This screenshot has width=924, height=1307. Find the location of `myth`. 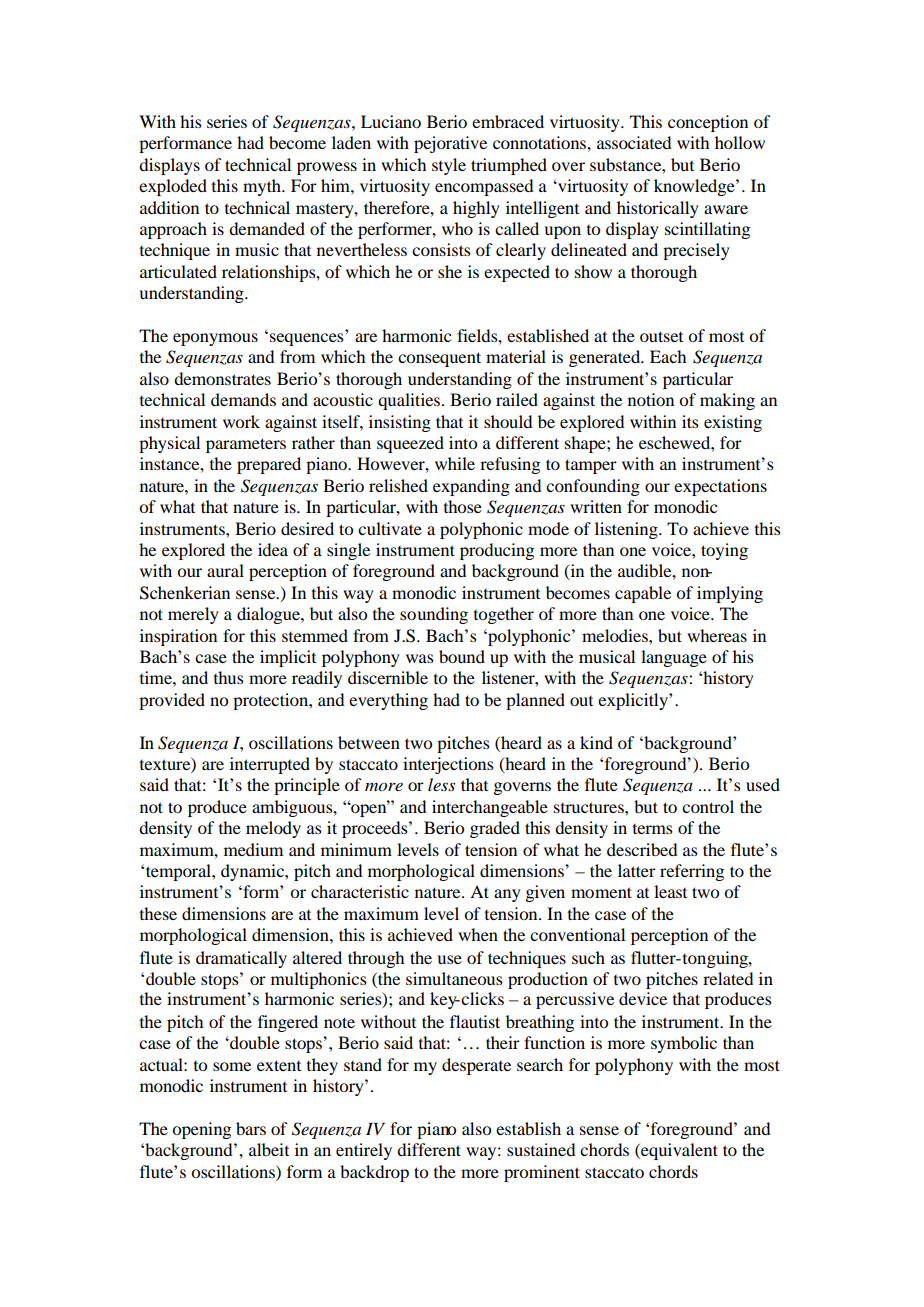

myth is located at coordinates (263, 187).
